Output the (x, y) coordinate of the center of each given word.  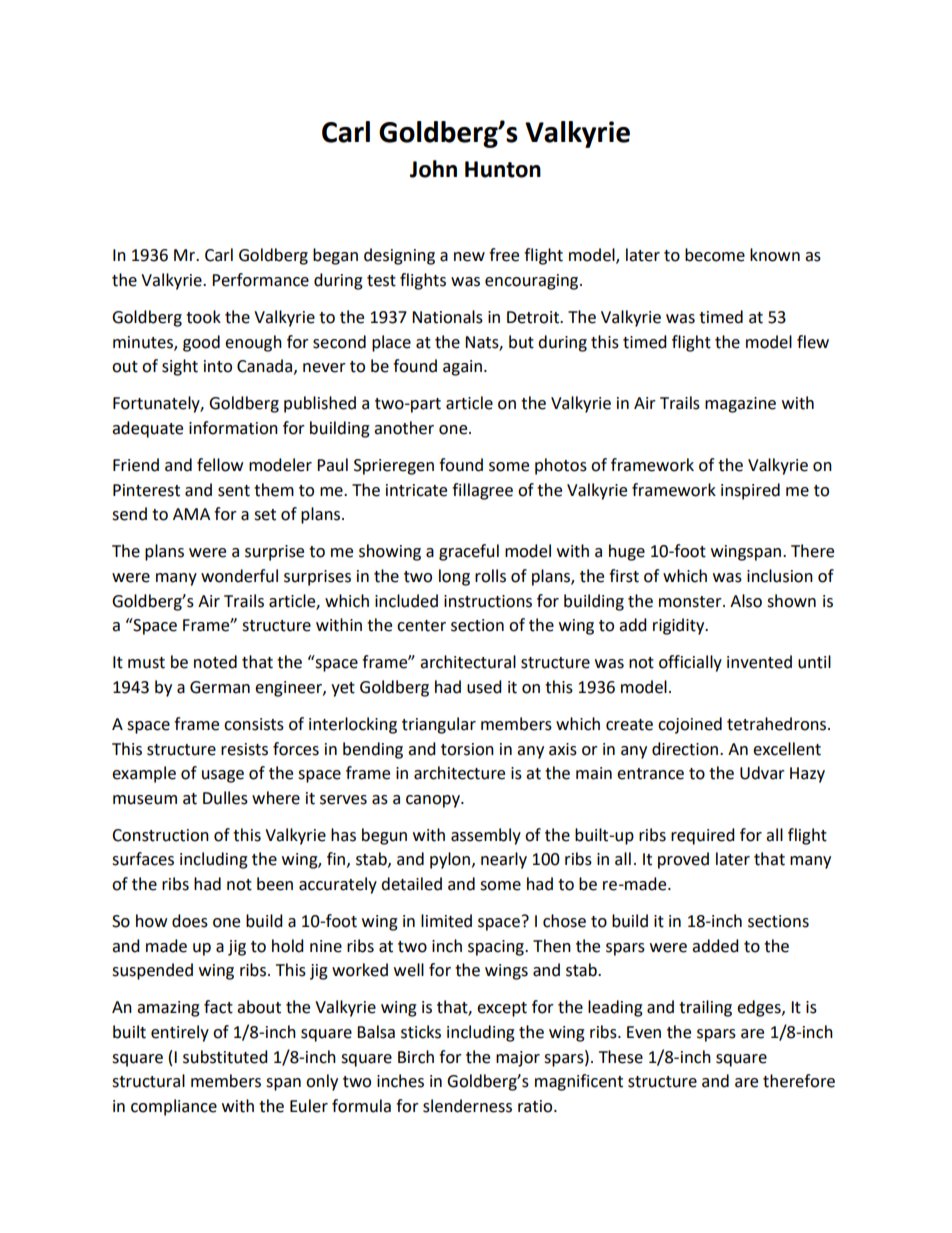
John (433, 169)
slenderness (467, 1106)
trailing (705, 1008)
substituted (225, 1057)
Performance (260, 280)
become (715, 255)
